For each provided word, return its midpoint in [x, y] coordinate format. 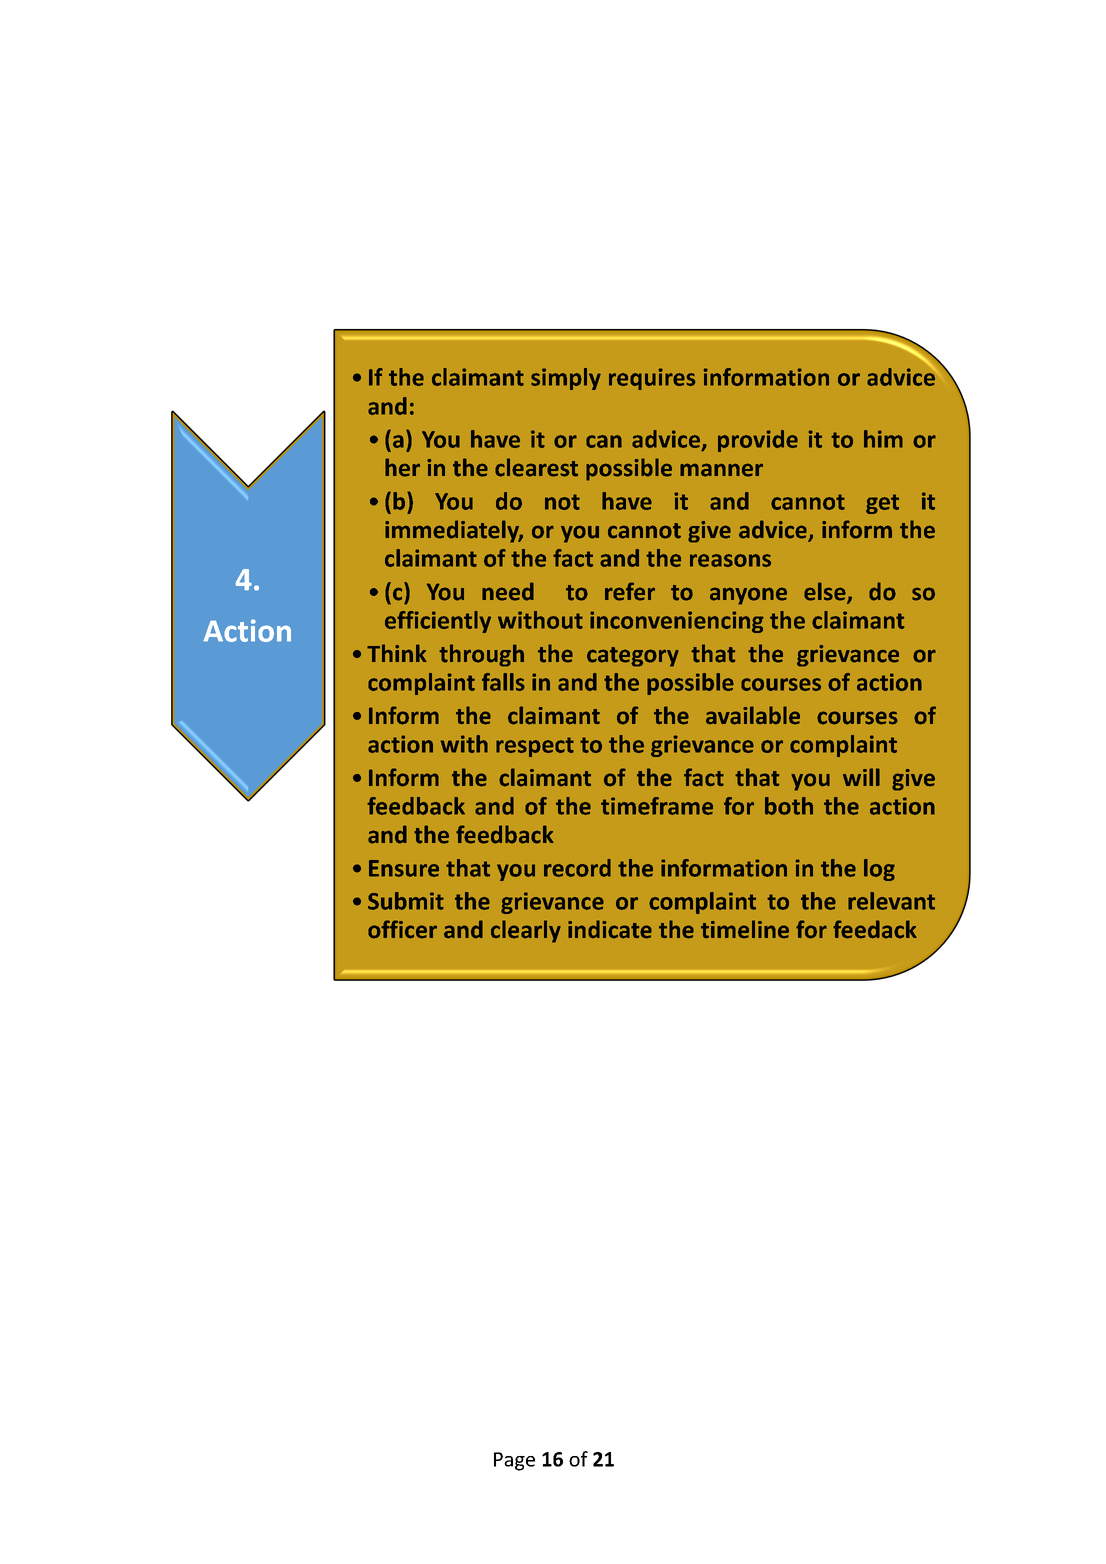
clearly [526, 931]
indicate [610, 929]
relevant [891, 901]
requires [652, 379]
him [883, 439]
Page [514, 1461]
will [861, 777]
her [402, 467]
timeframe [657, 806]
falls [503, 682]
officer [402, 929]
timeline [745, 929]
